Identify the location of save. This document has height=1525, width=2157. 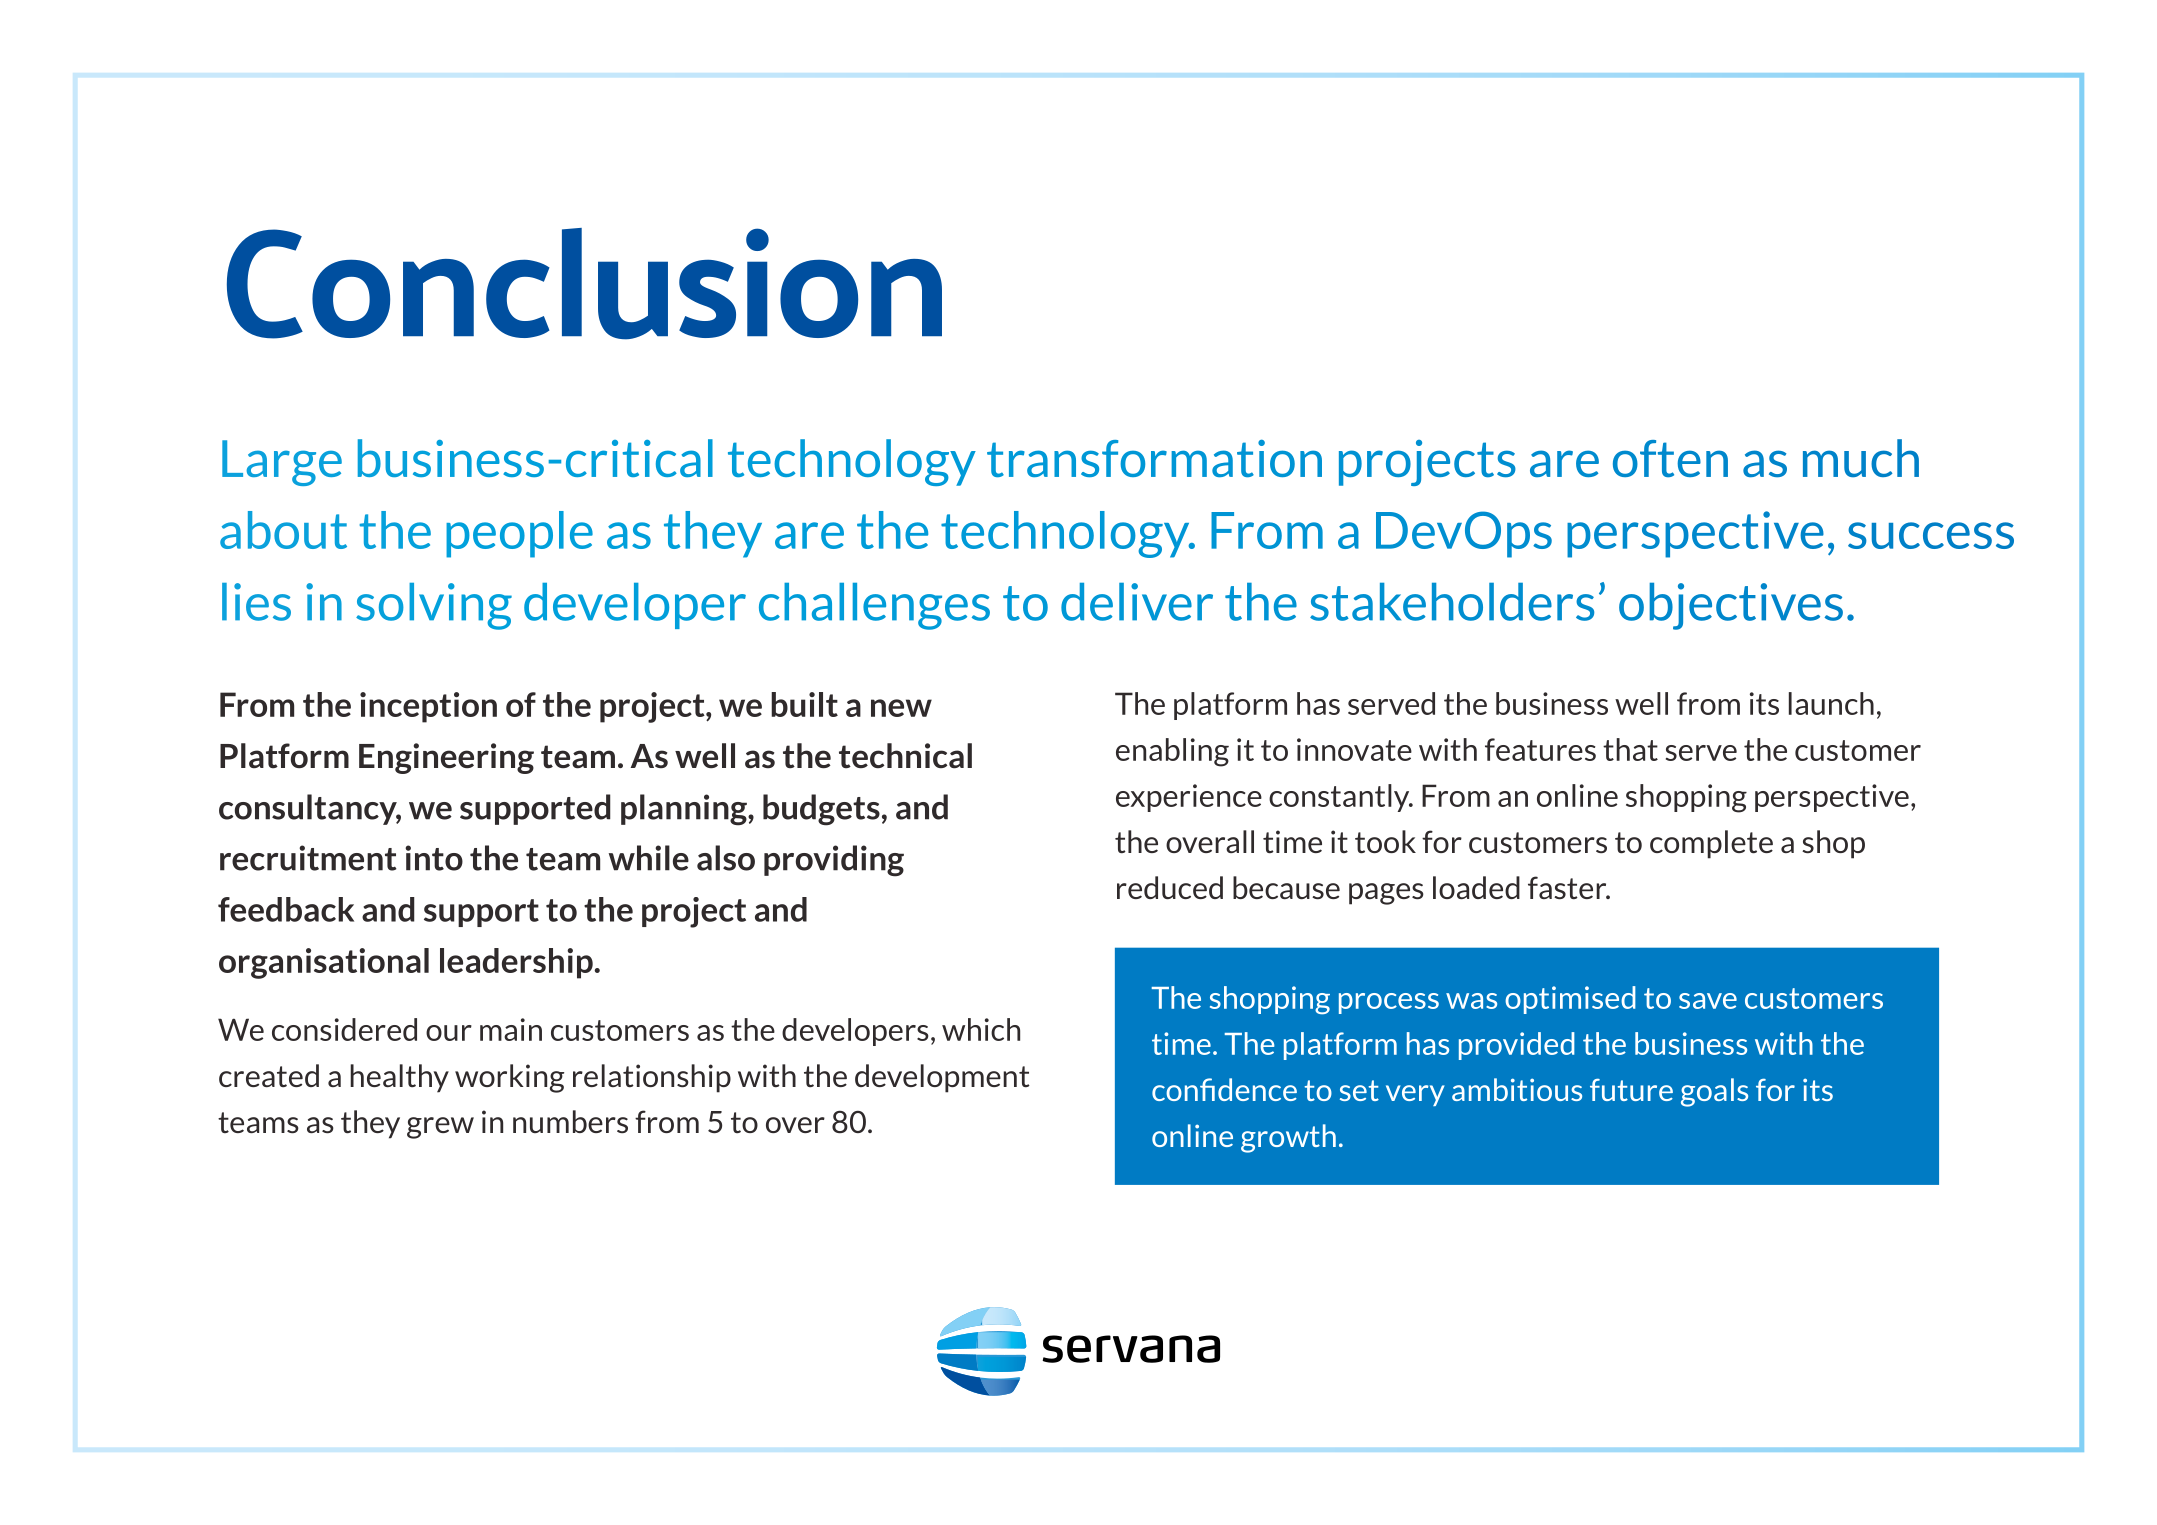
(1708, 1001).
